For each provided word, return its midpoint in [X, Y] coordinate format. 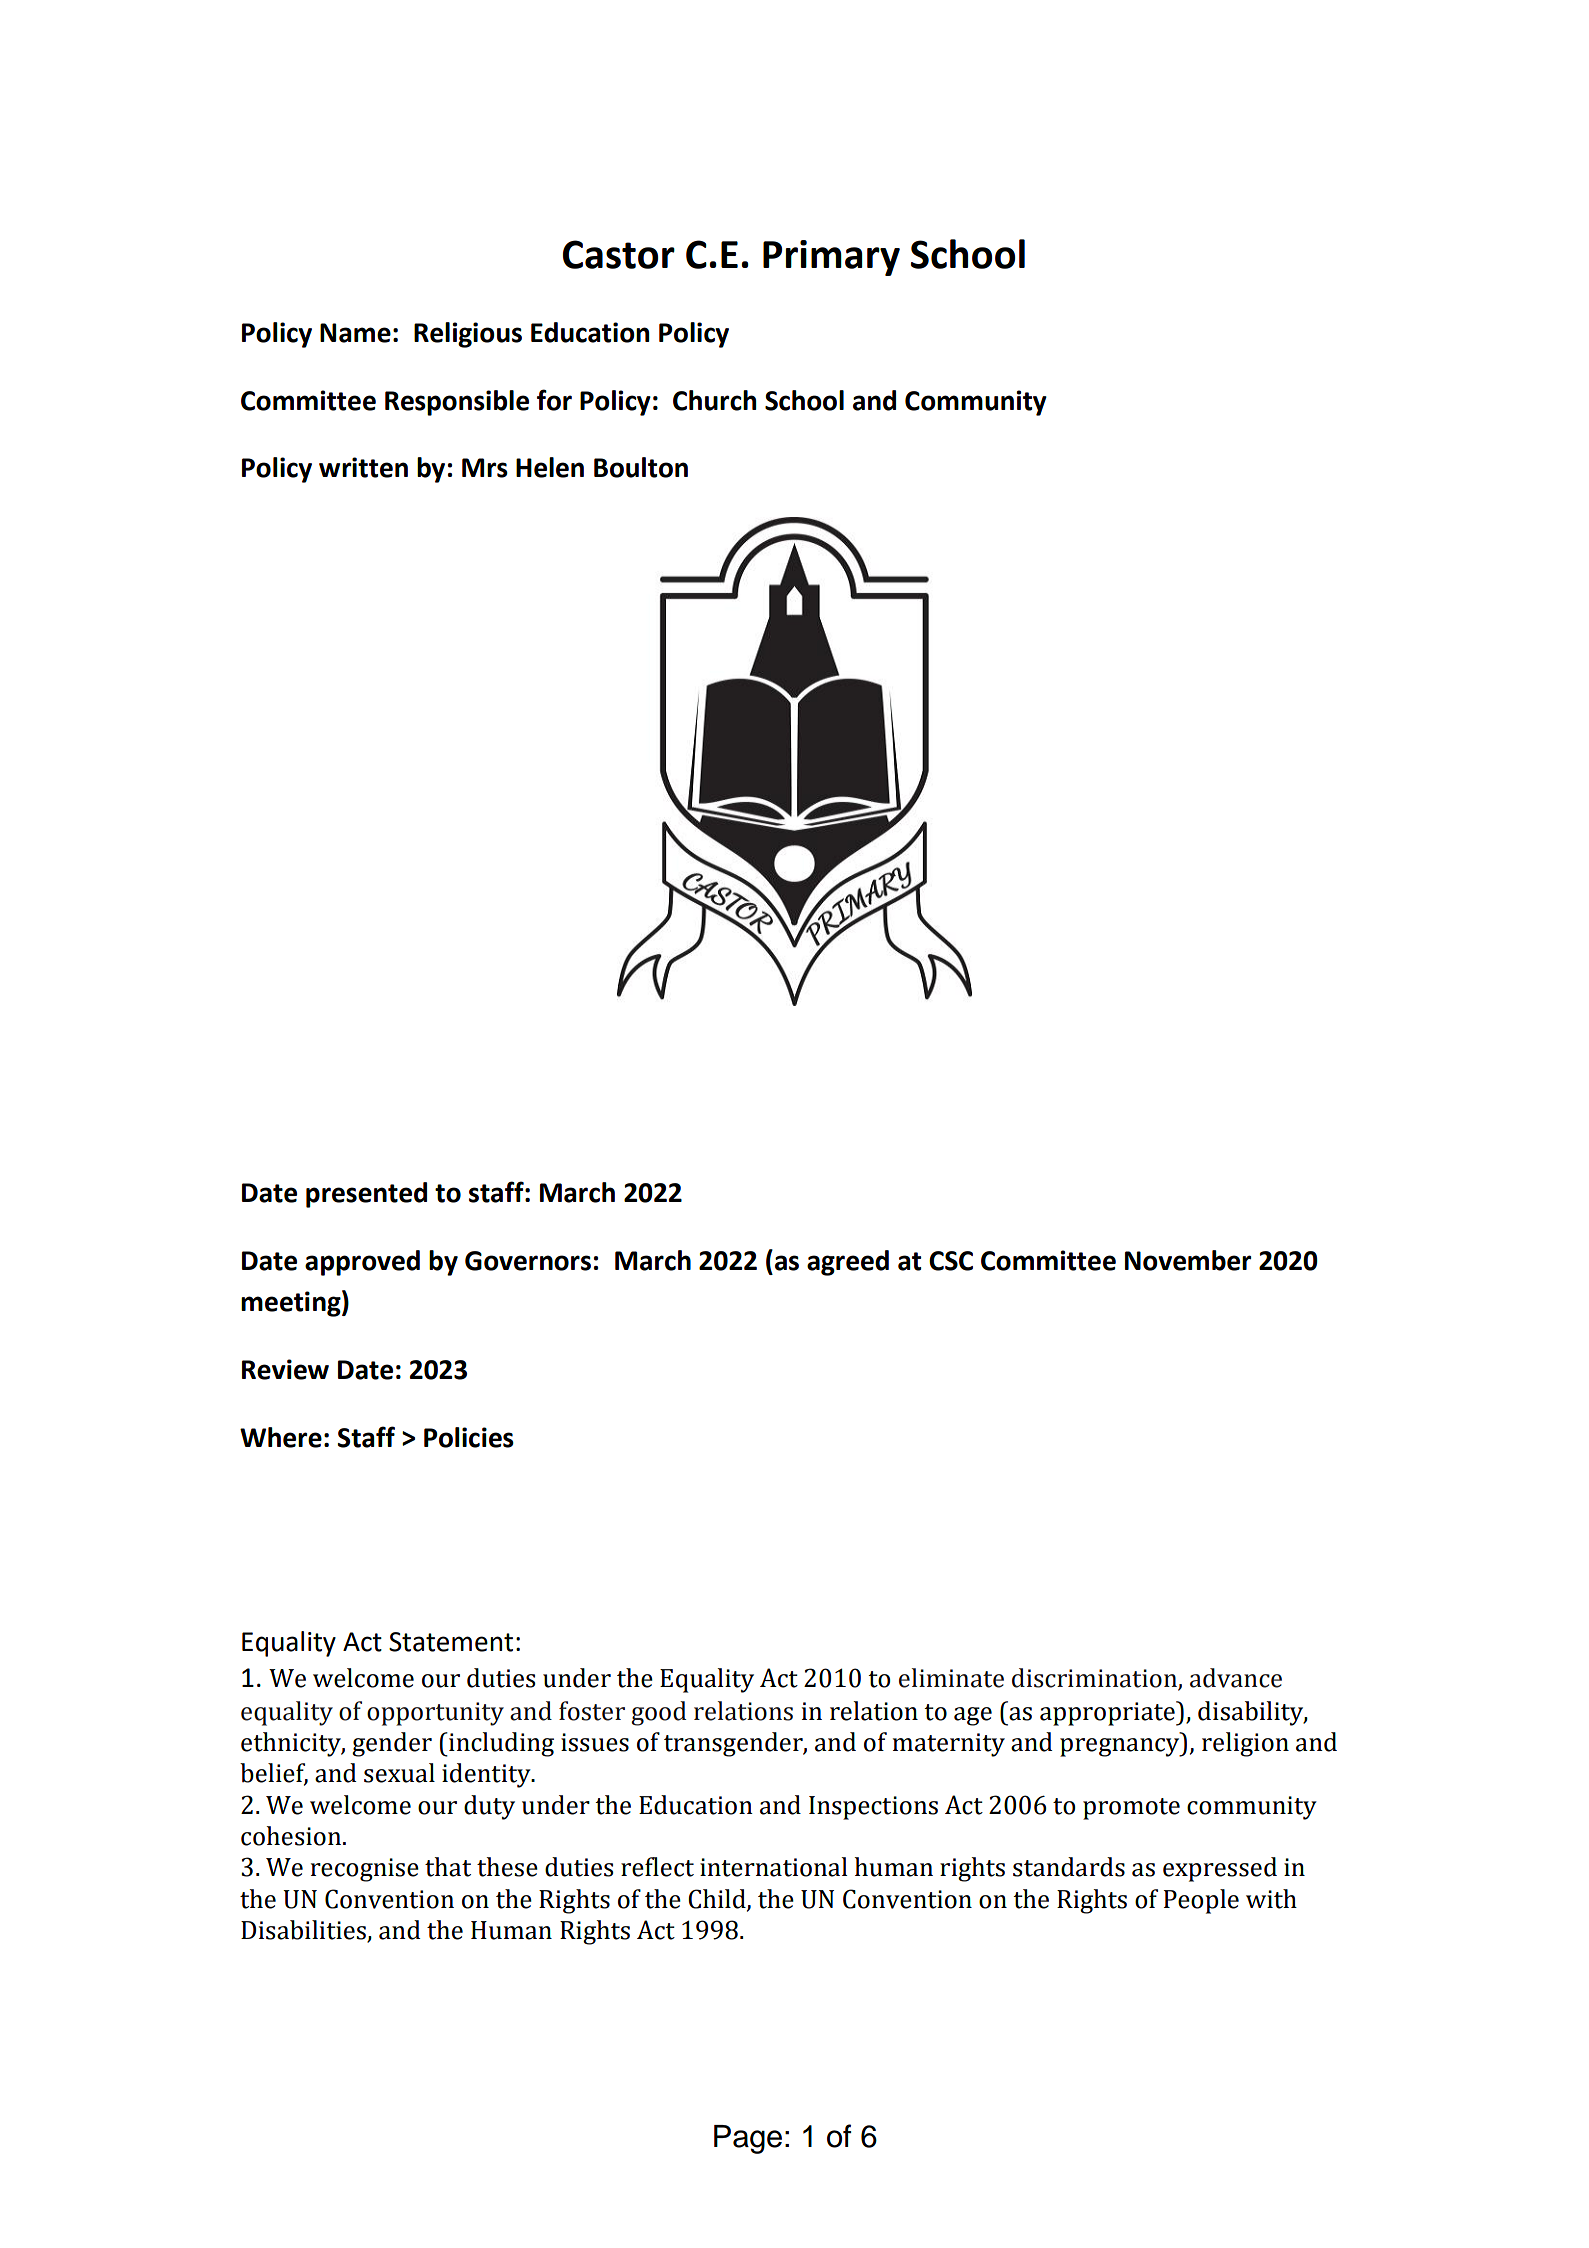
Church [715, 400]
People [1201, 1901]
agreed [848, 1263]
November [1188, 1260]
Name [355, 333]
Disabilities [304, 1931]
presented [366, 1195]
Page [748, 2139]
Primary [831, 258]
